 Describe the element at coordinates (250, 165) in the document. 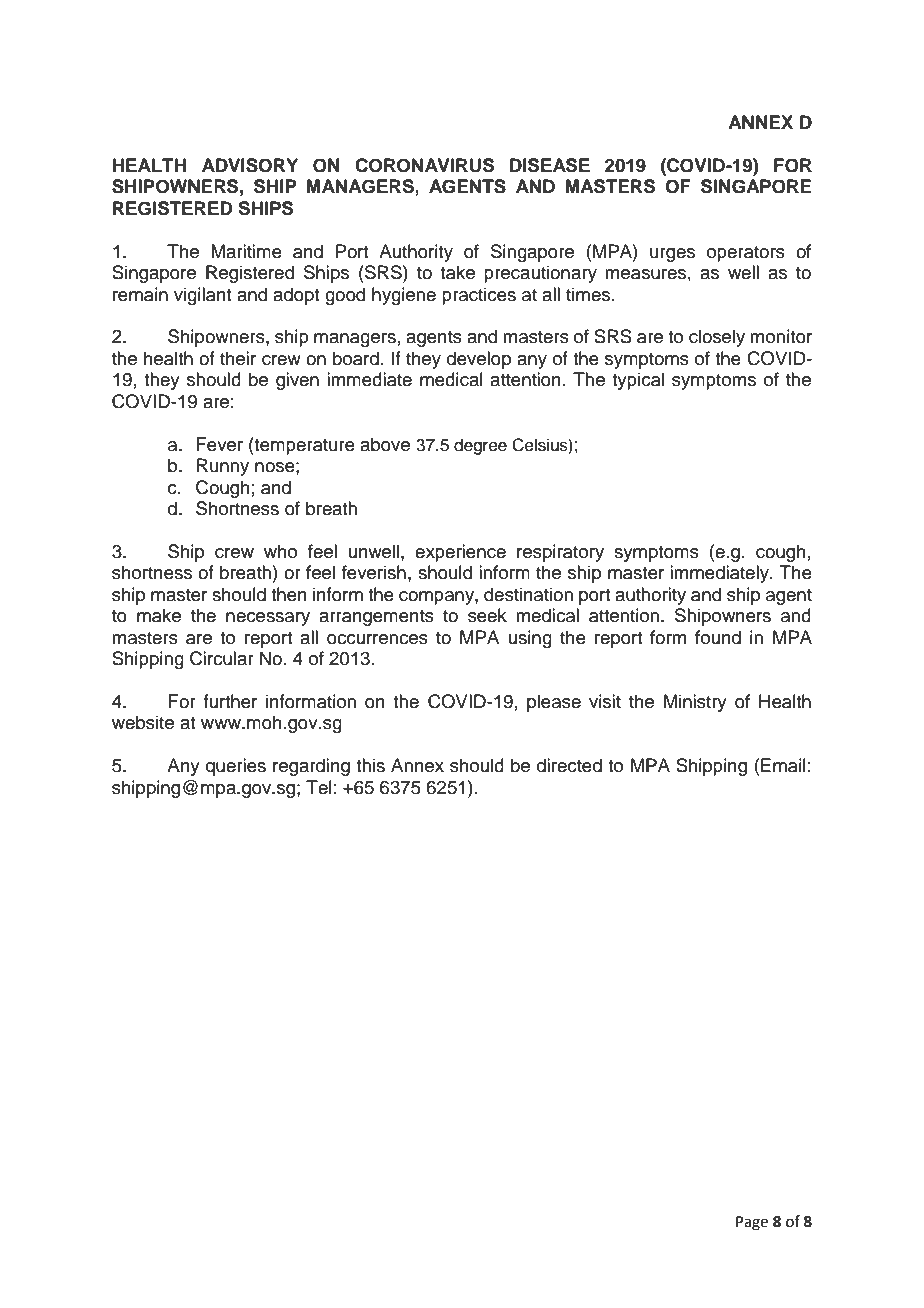

I see `ADVISORY` at that location.
